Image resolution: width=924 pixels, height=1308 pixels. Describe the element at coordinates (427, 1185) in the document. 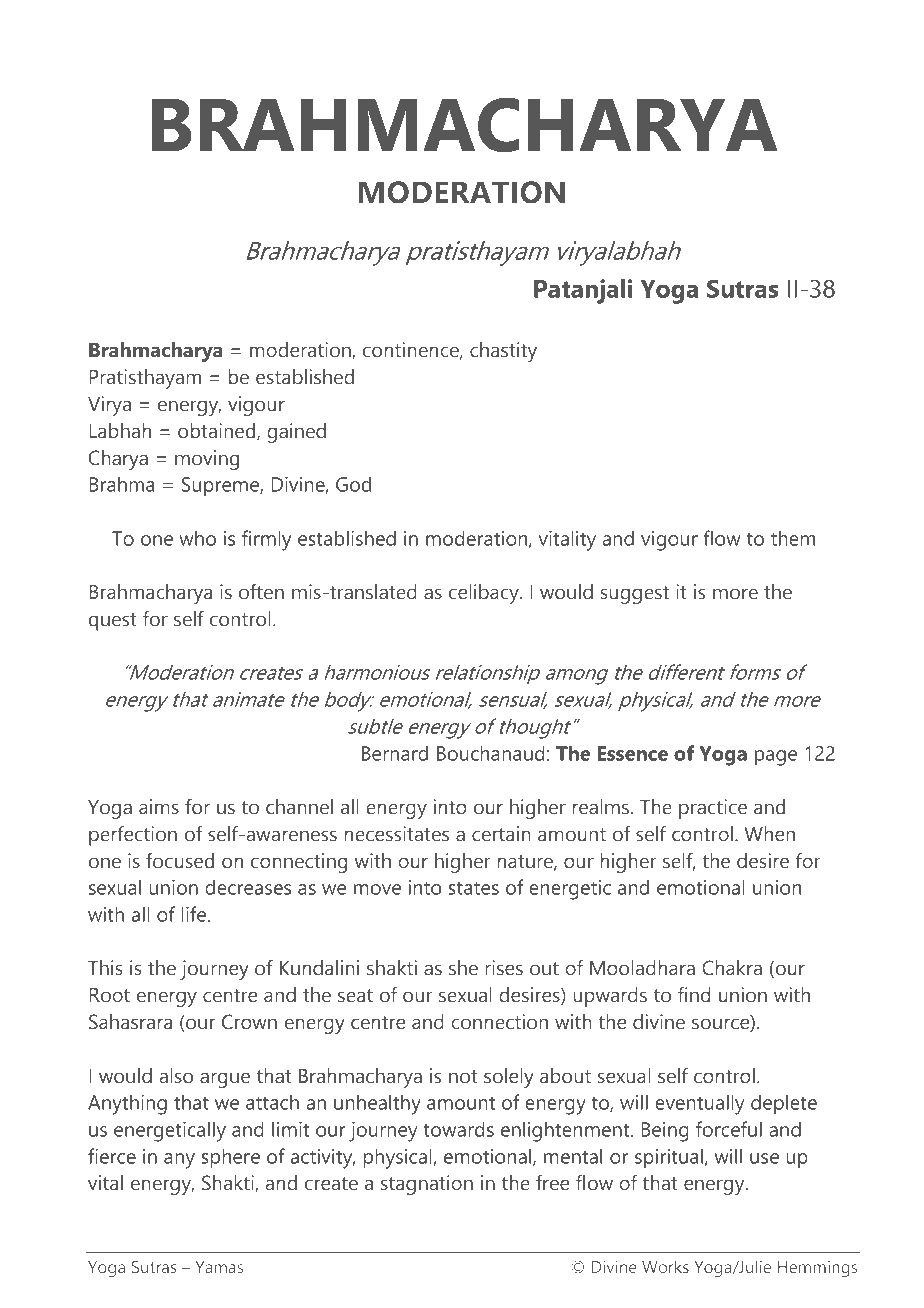

I see `stagnation` at that location.
